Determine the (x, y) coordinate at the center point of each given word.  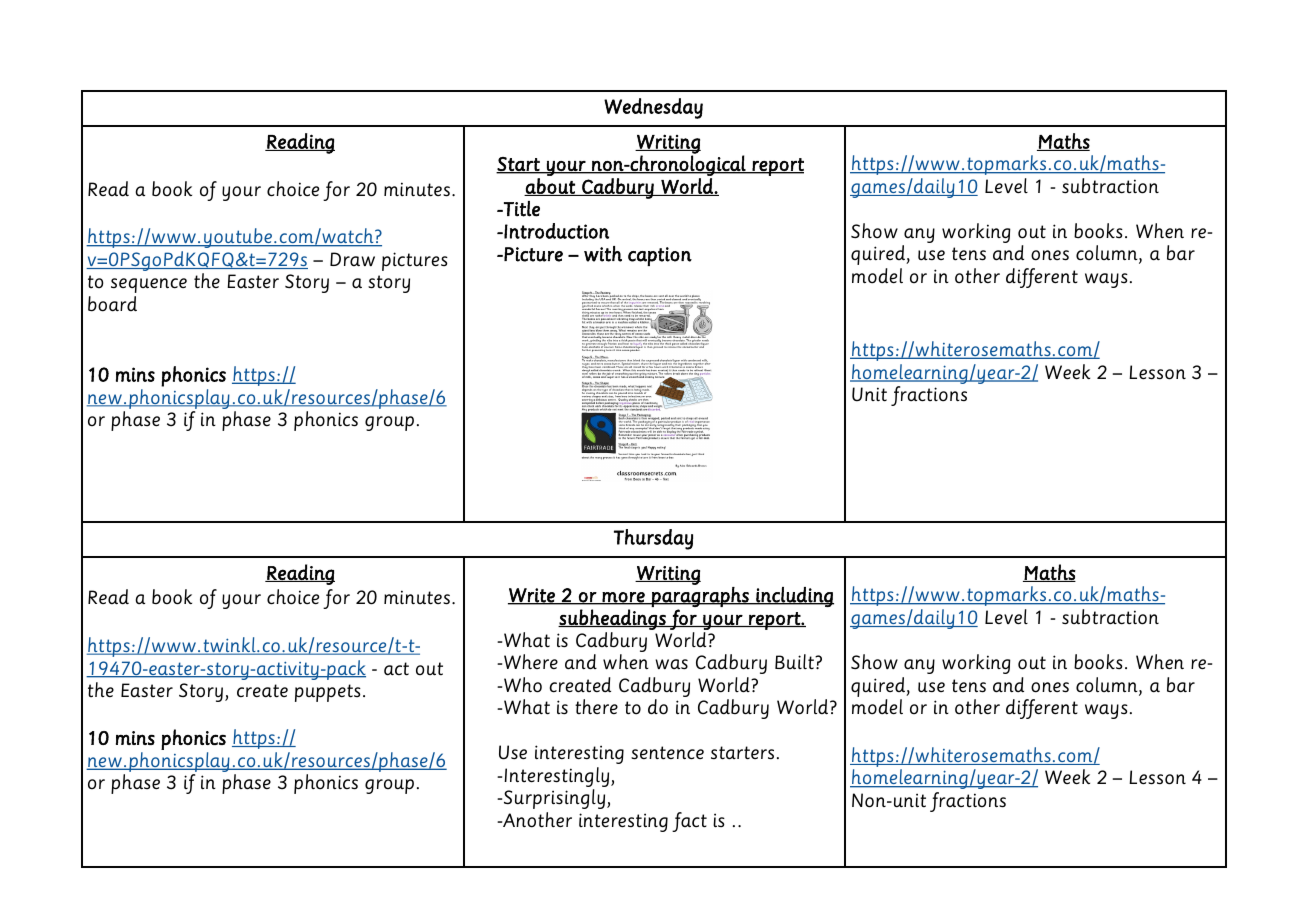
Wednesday (653, 108)
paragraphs (700, 597)
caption (660, 256)
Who (523, 685)
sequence (149, 285)
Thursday (653, 539)
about (550, 187)
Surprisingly (554, 799)
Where (531, 661)
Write (532, 596)
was (671, 664)
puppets (328, 693)
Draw (352, 259)
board (112, 304)
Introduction (555, 231)
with (603, 254)
